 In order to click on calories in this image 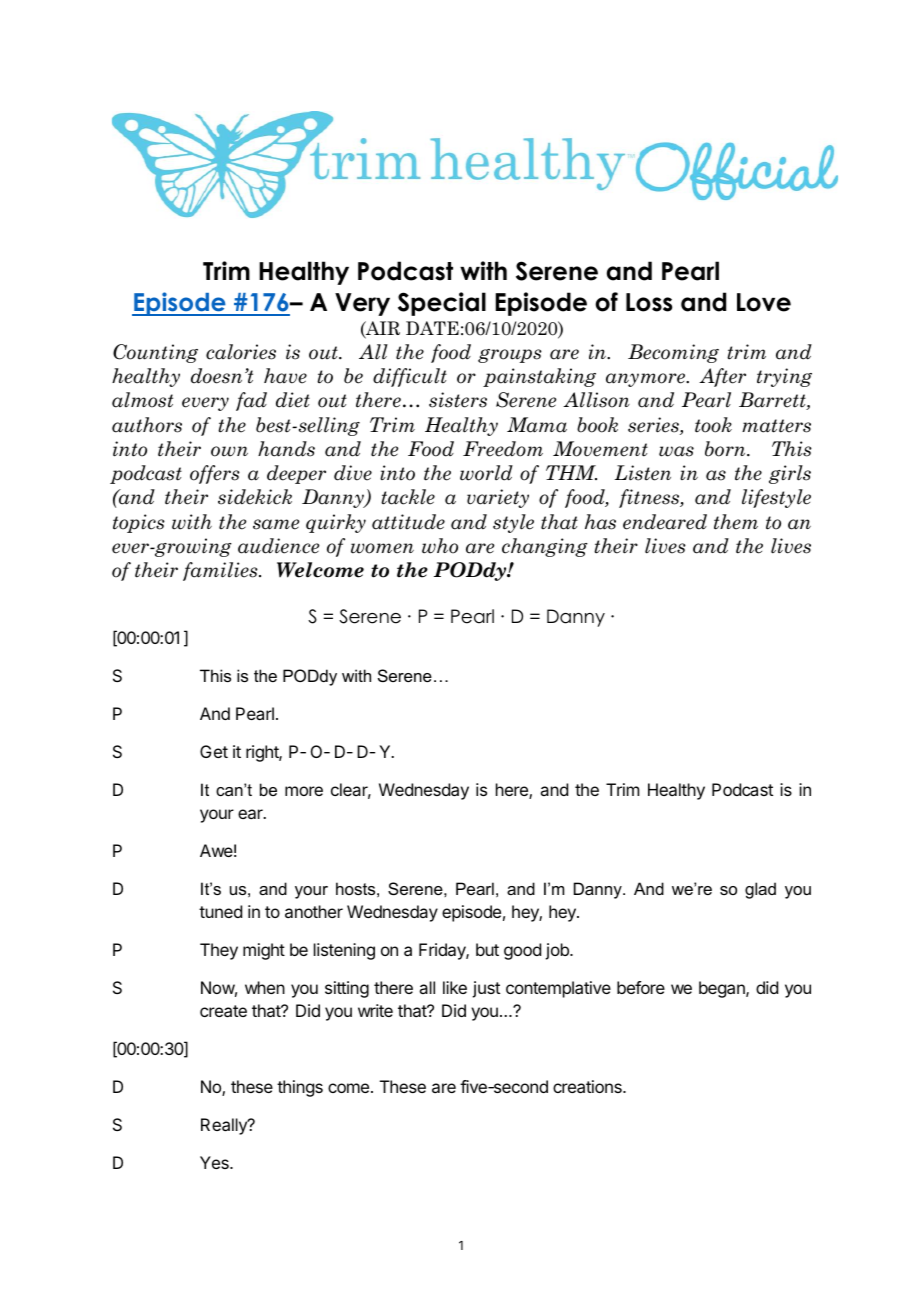, I will do `click(241, 352)`.
